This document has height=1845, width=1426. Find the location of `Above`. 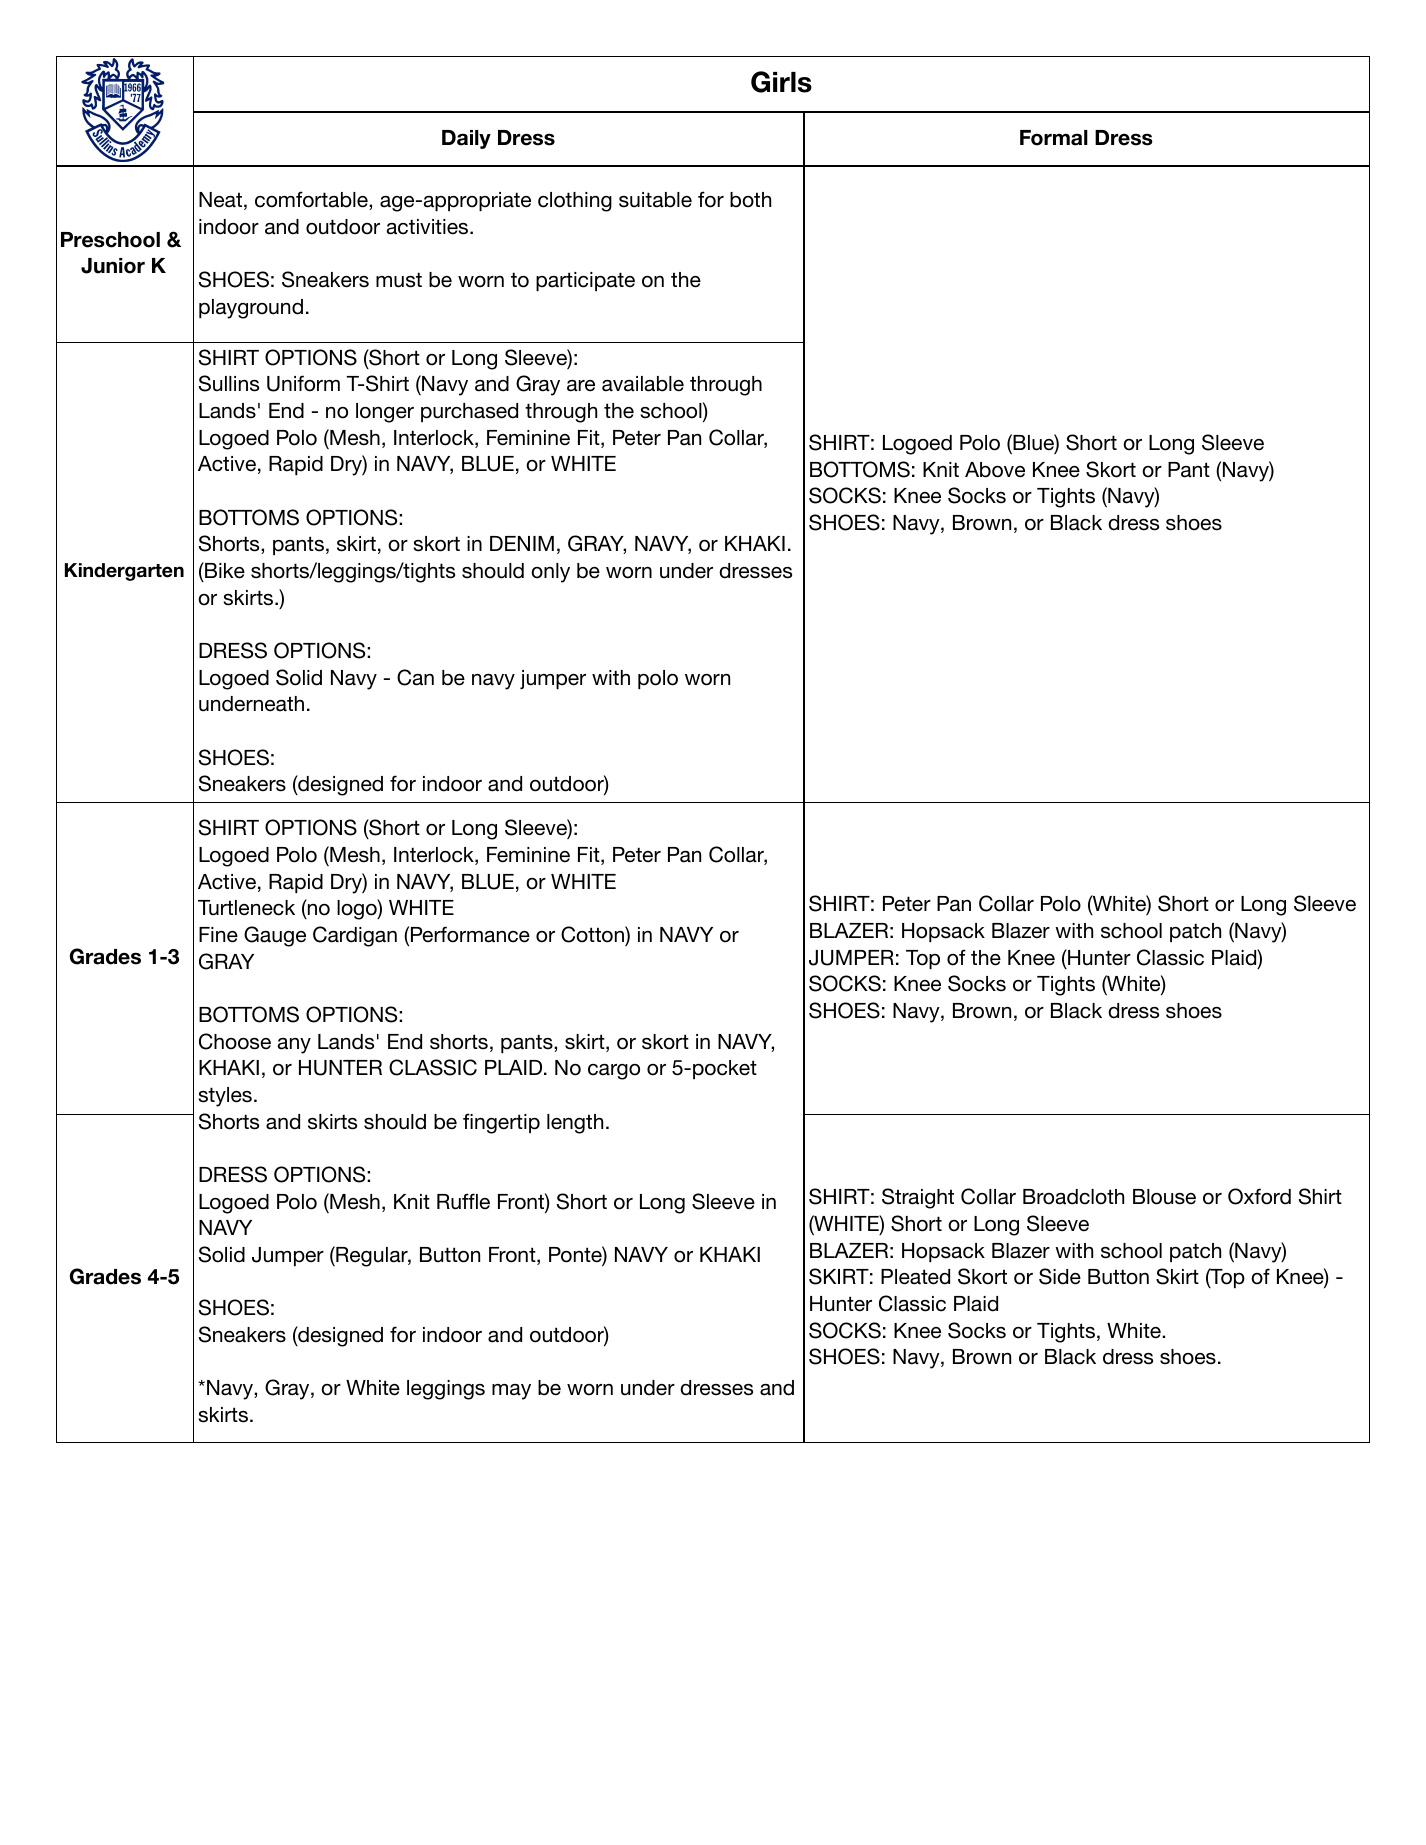

Above is located at coordinates (995, 470).
